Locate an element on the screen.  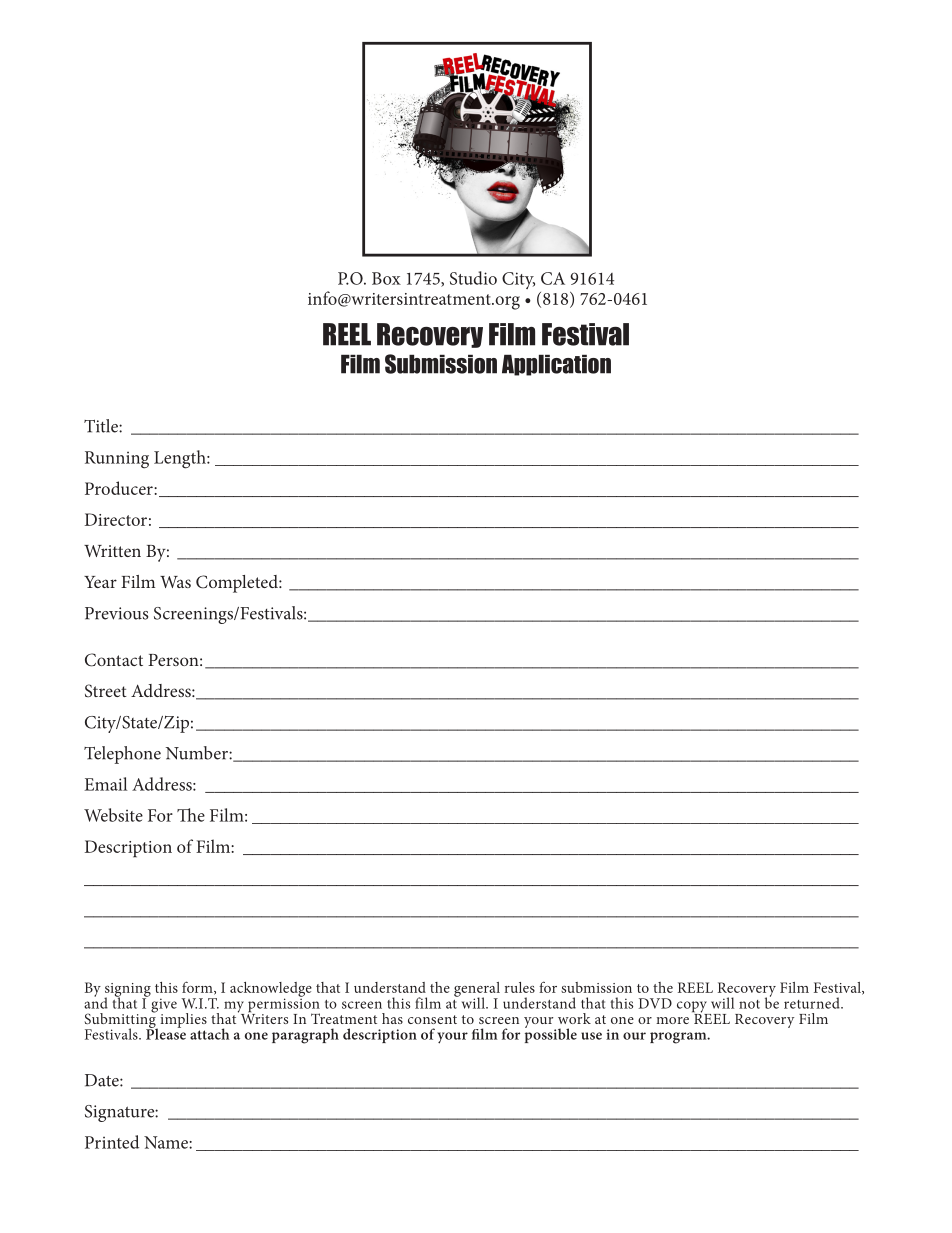
Box is located at coordinates (386, 278).
